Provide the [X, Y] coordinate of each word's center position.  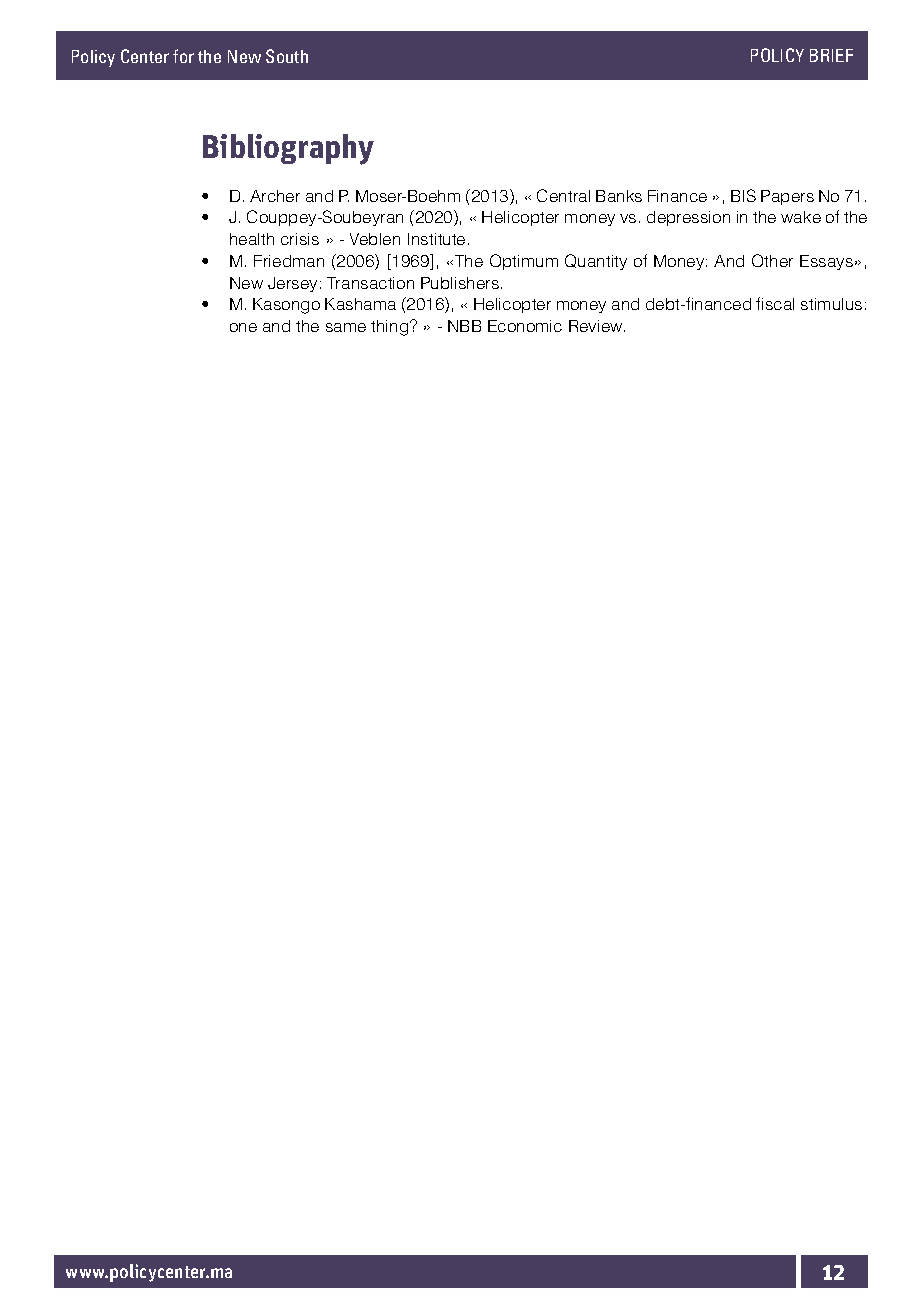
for [183, 56]
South [287, 56]
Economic [525, 326]
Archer [275, 196]
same [346, 327]
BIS [743, 195]
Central [563, 195]
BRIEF [831, 55]
